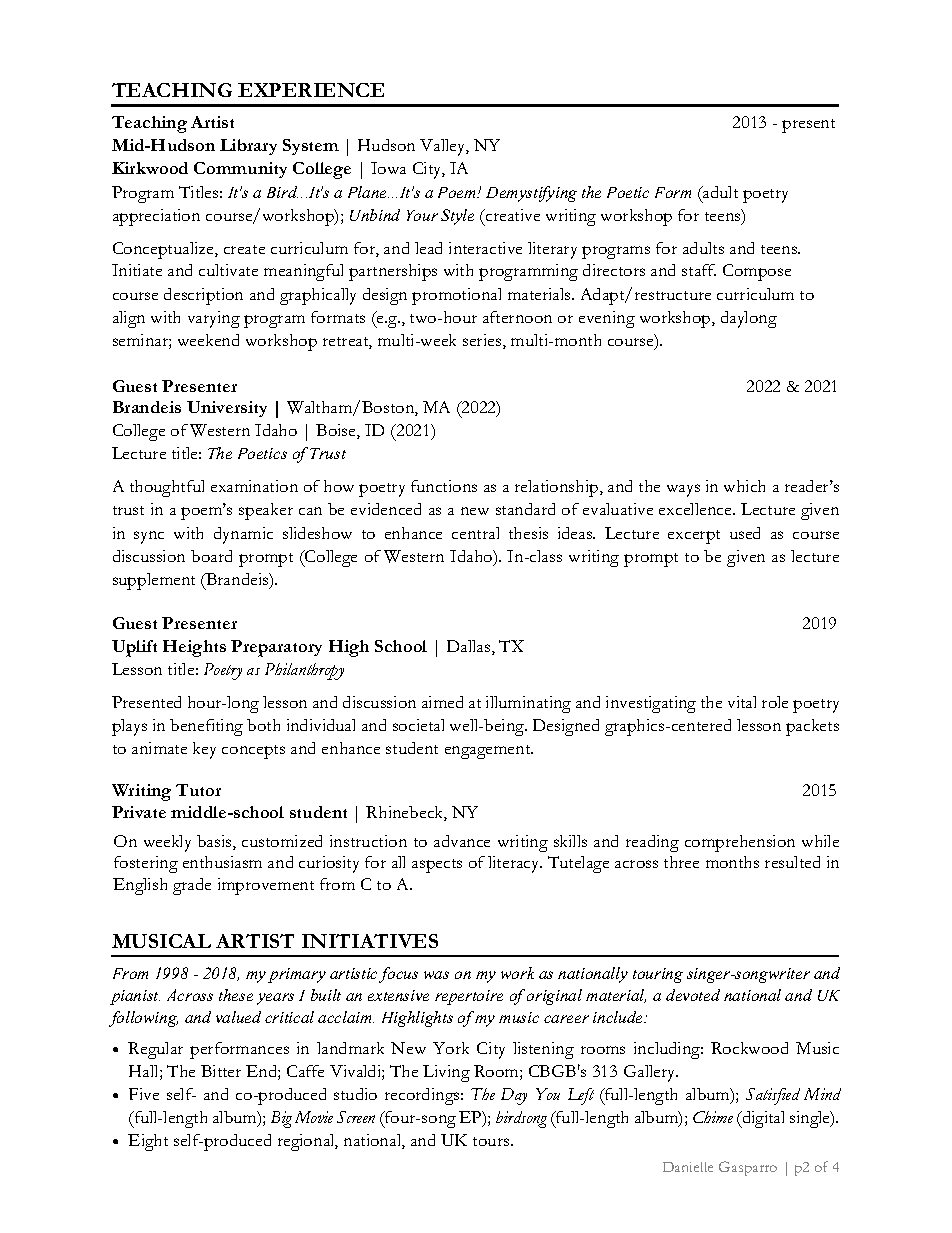 This image has width=952, height=1233. Describe the element at coordinates (281, 1119) in the image. I see `Big` at that location.
